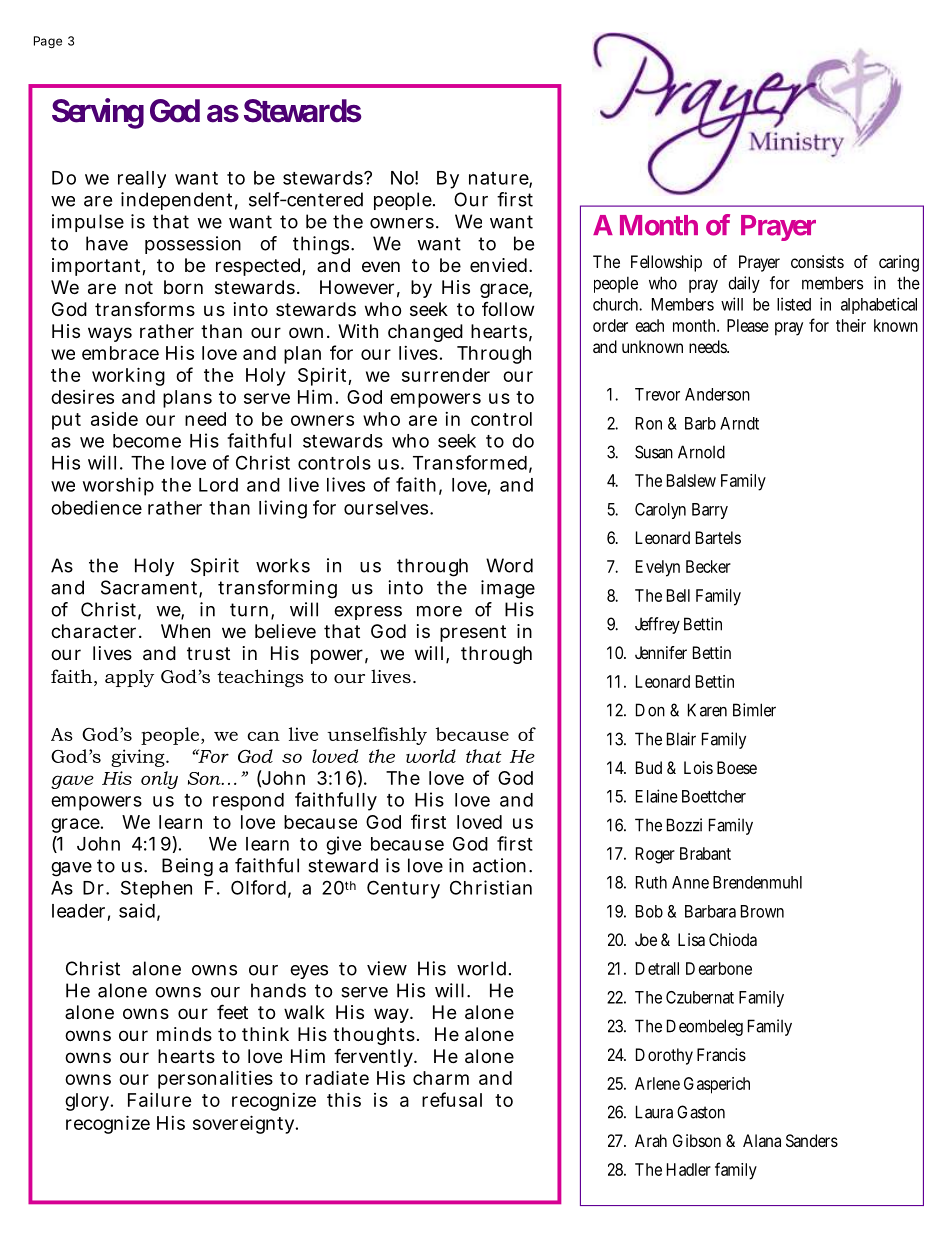  What do you see at coordinates (151, 588) in the document?
I see `Sacrament` at bounding box center [151, 588].
